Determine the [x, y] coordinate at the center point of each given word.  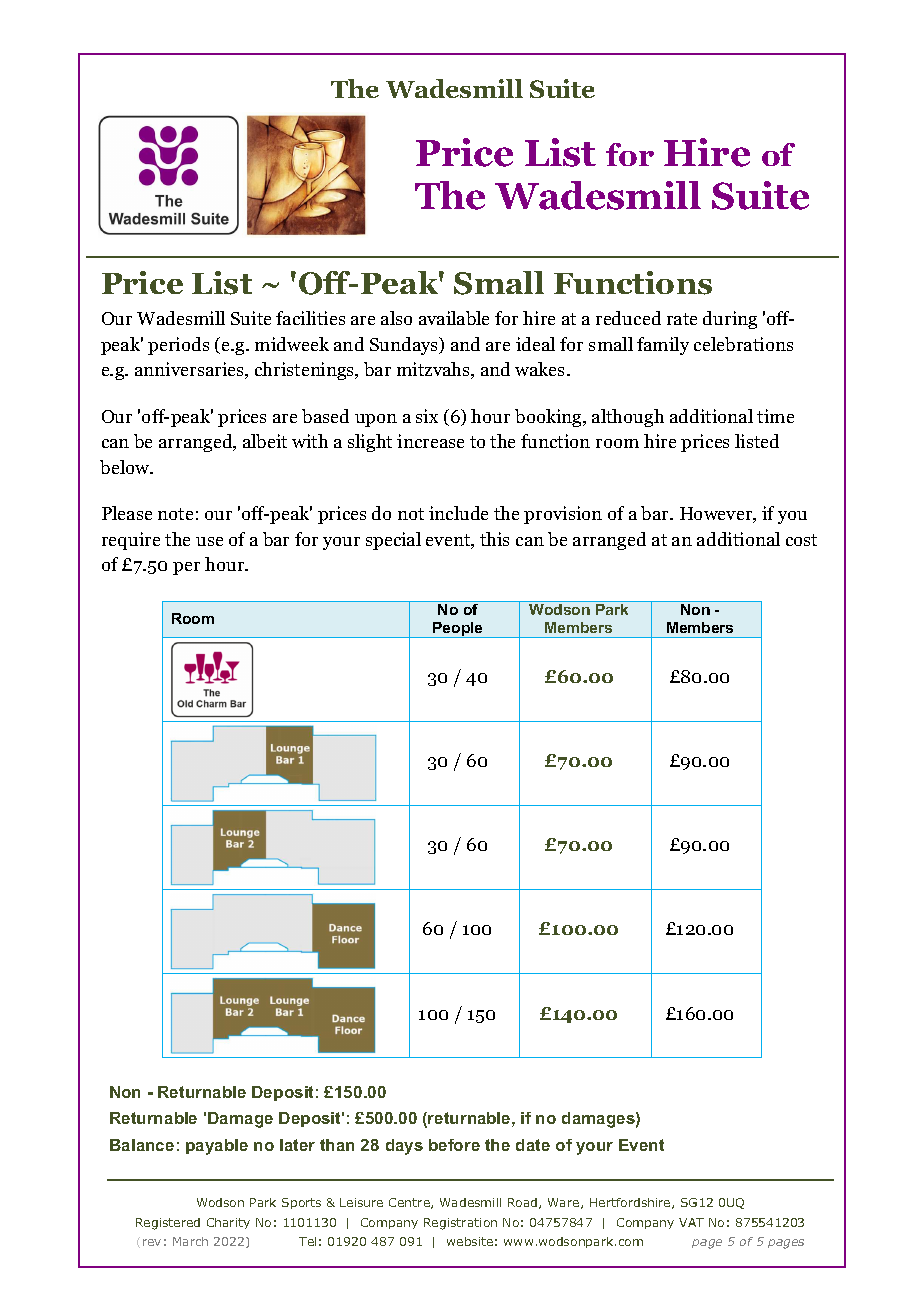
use [209, 541]
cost [801, 540]
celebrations [743, 344]
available [454, 318]
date [533, 1145]
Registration [460, 1224]
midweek [292, 344]
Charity [228, 1223]
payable [217, 1147]
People [458, 630]
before [454, 1145]
